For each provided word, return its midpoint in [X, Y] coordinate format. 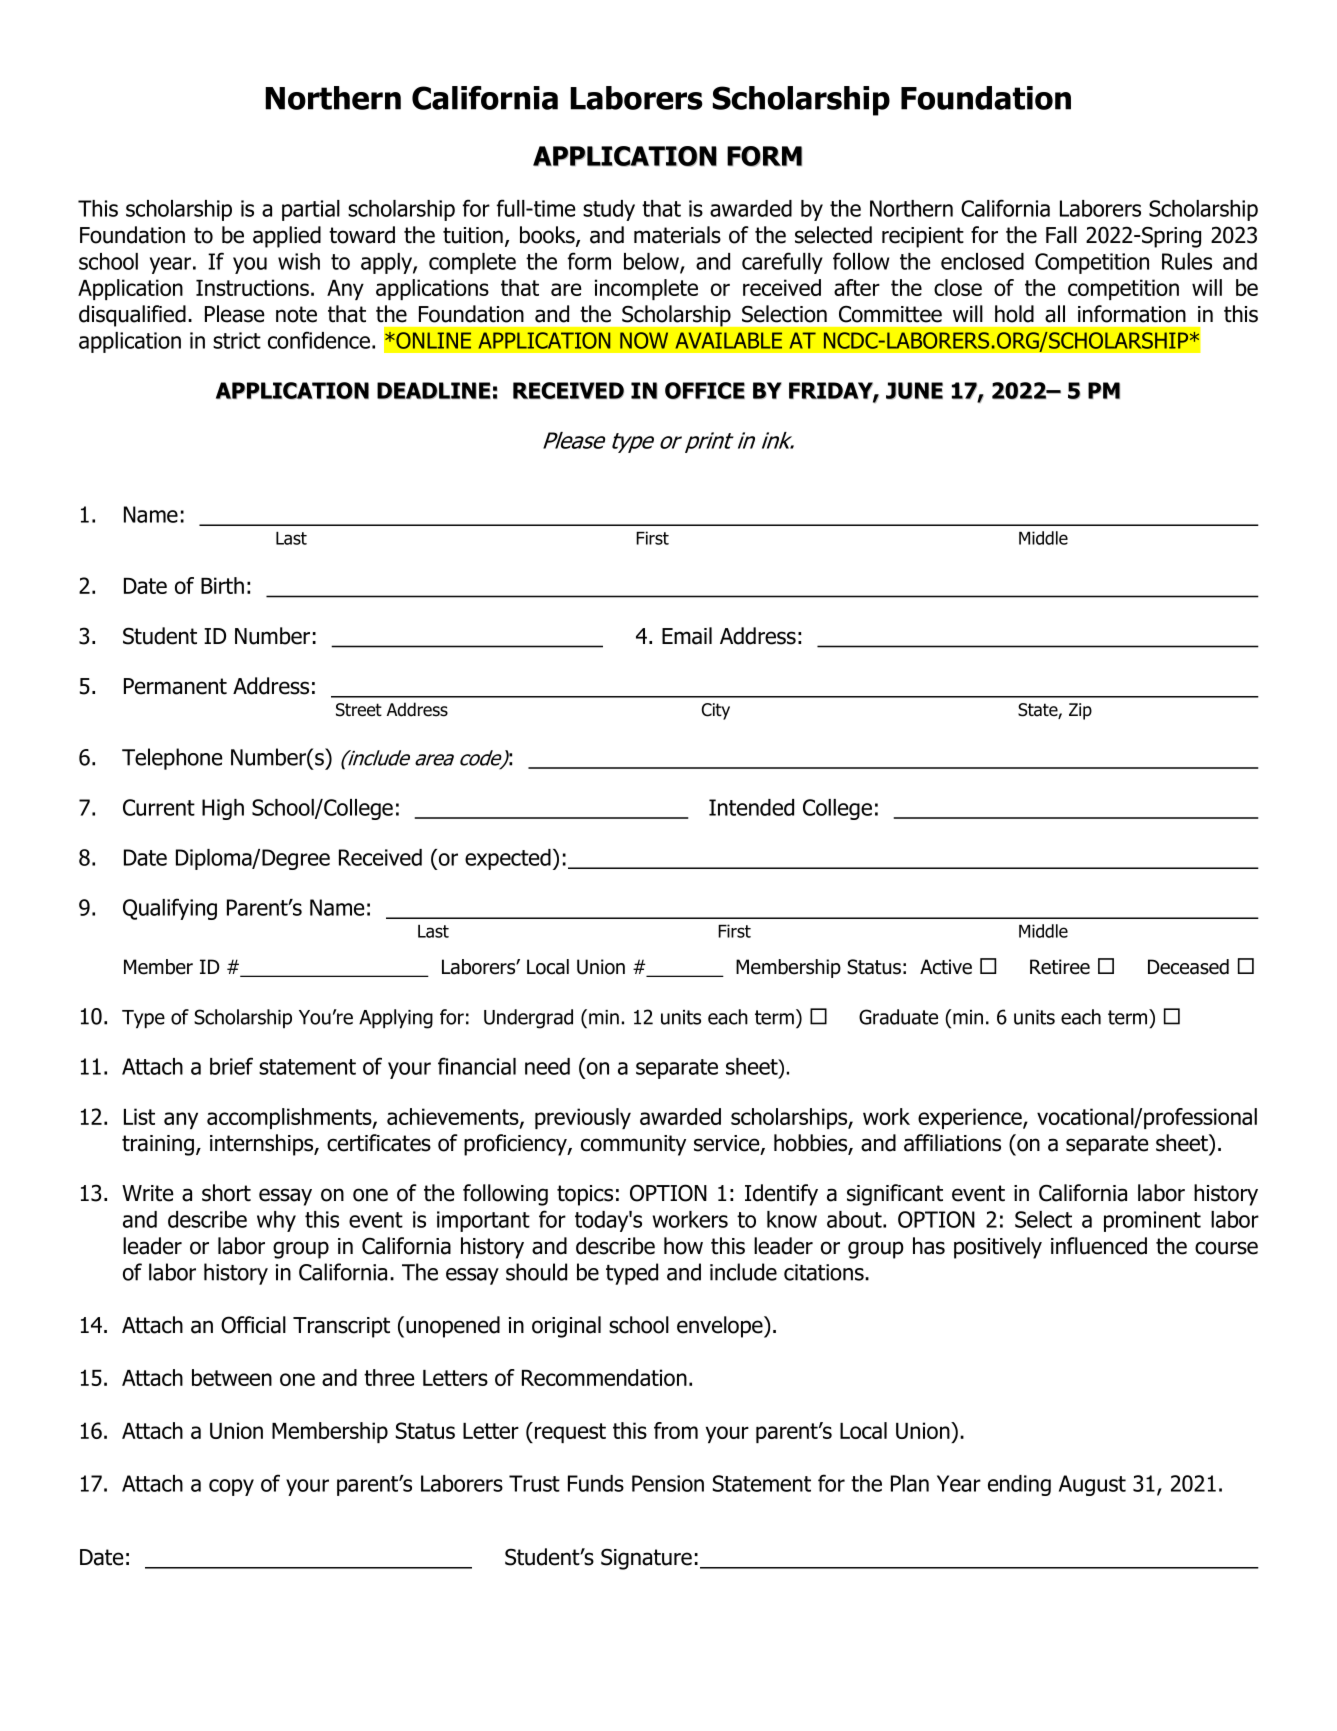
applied [287, 237]
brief [231, 1066]
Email [687, 636]
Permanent [175, 686]
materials [677, 235]
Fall [1061, 235]
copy [231, 1487]
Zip [1080, 711]
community [633, 1145]
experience [971, 1118]
